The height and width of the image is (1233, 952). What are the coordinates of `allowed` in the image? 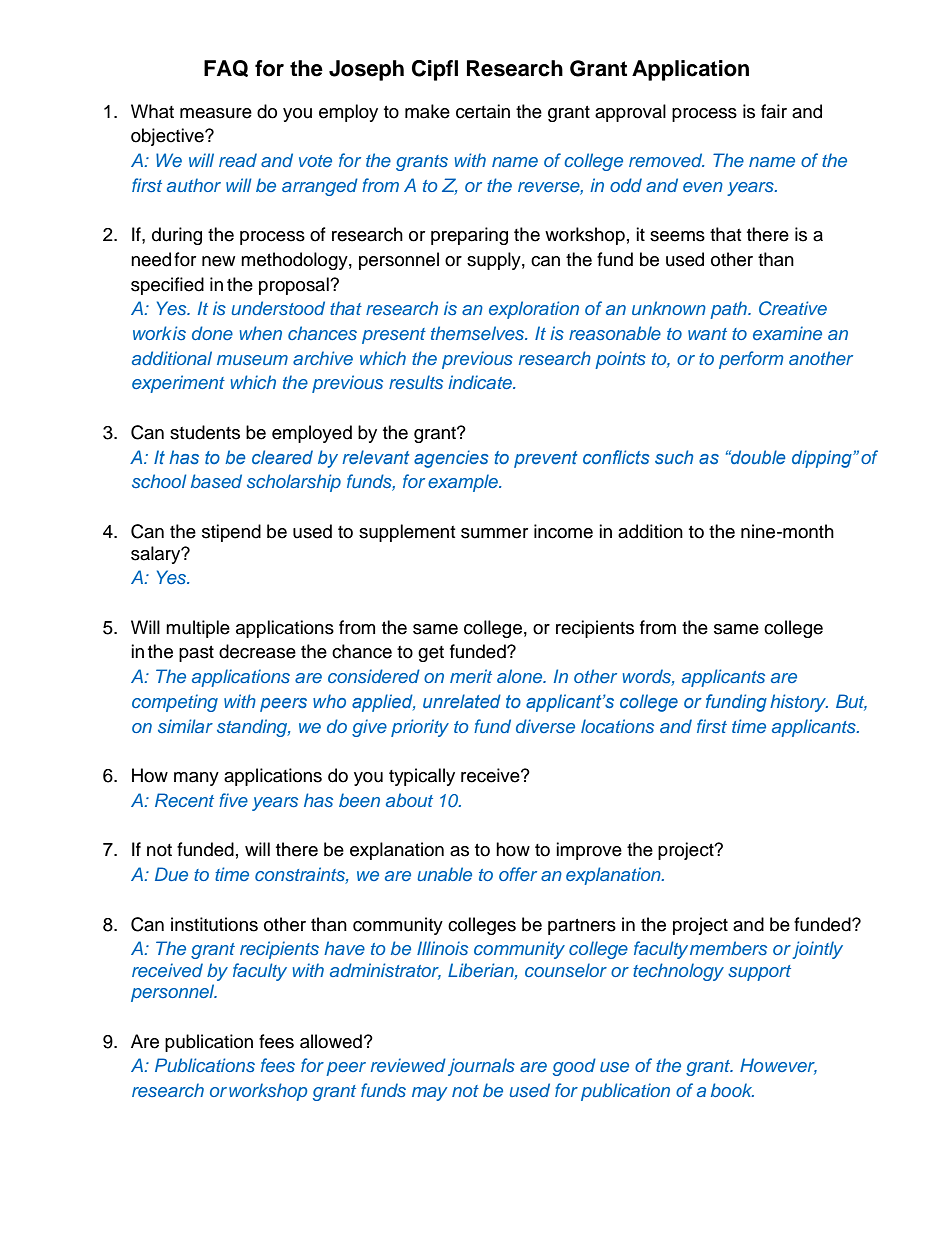 It's located at (331, 1041).
